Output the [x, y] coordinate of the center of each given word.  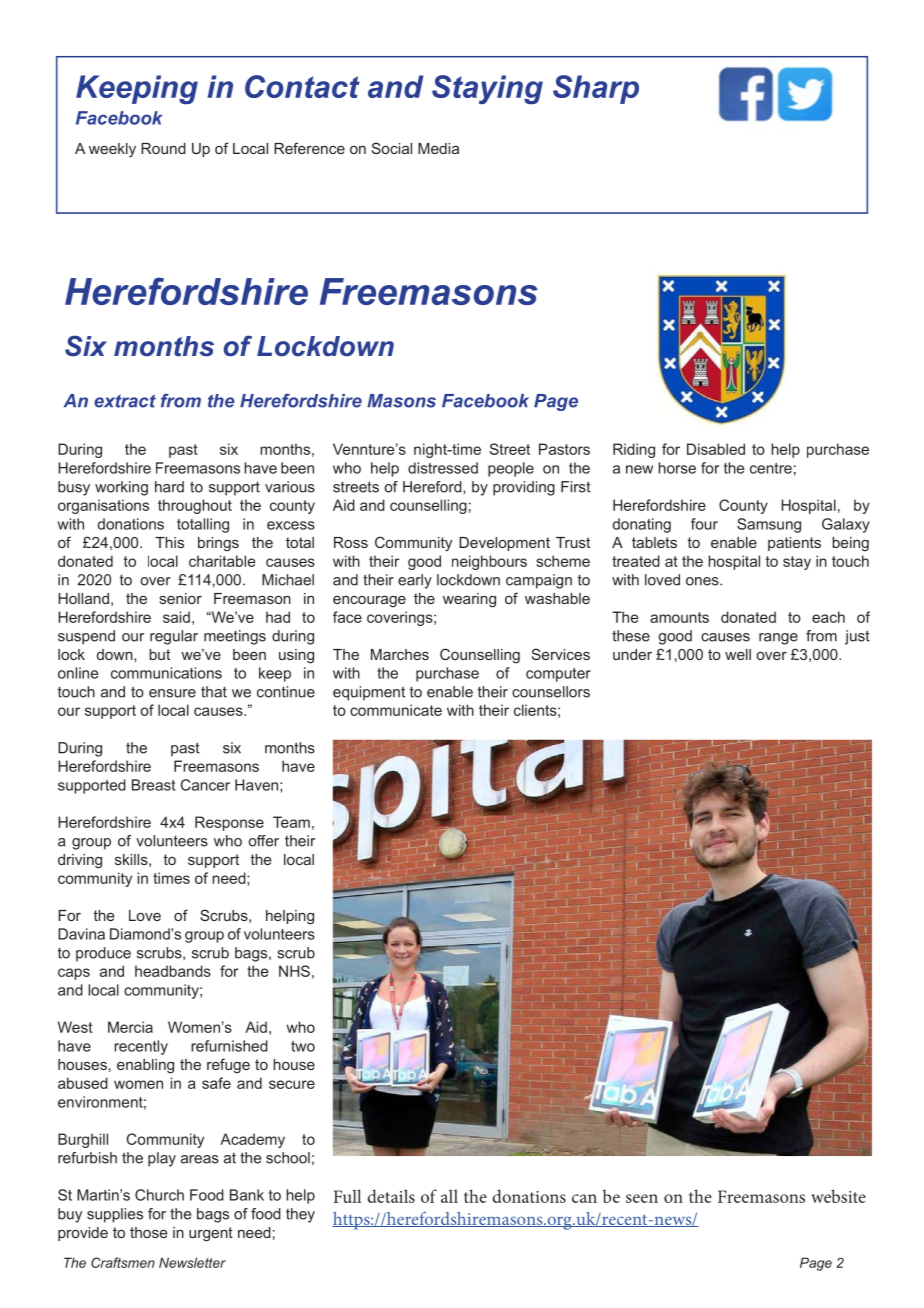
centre [771, 468]
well [738, 654]
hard [169, 487]
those [148, 1232]
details [391, 1196]
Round [163, 148]
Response [229, 823]
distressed [443, 468]
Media [438, 148]
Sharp [596, 89]
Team [291, 822]
